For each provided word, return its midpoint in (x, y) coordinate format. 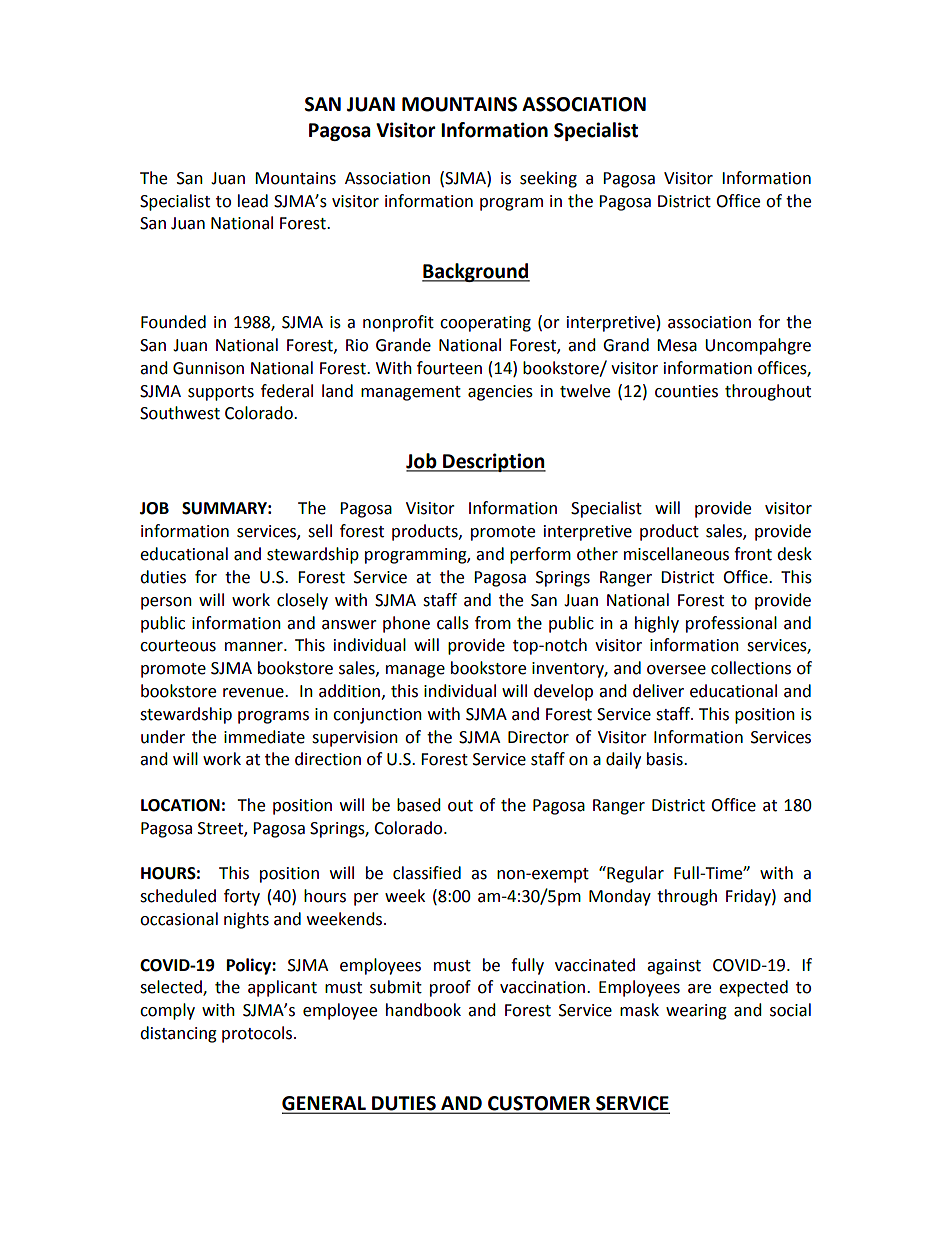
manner (255, 647)
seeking (548, 179)
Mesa (677, 345)
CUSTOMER (539, 1104)
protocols (258, 1034)
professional (731, 624)
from (493, 623)
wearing (696, 1012)
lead (253, 201)
